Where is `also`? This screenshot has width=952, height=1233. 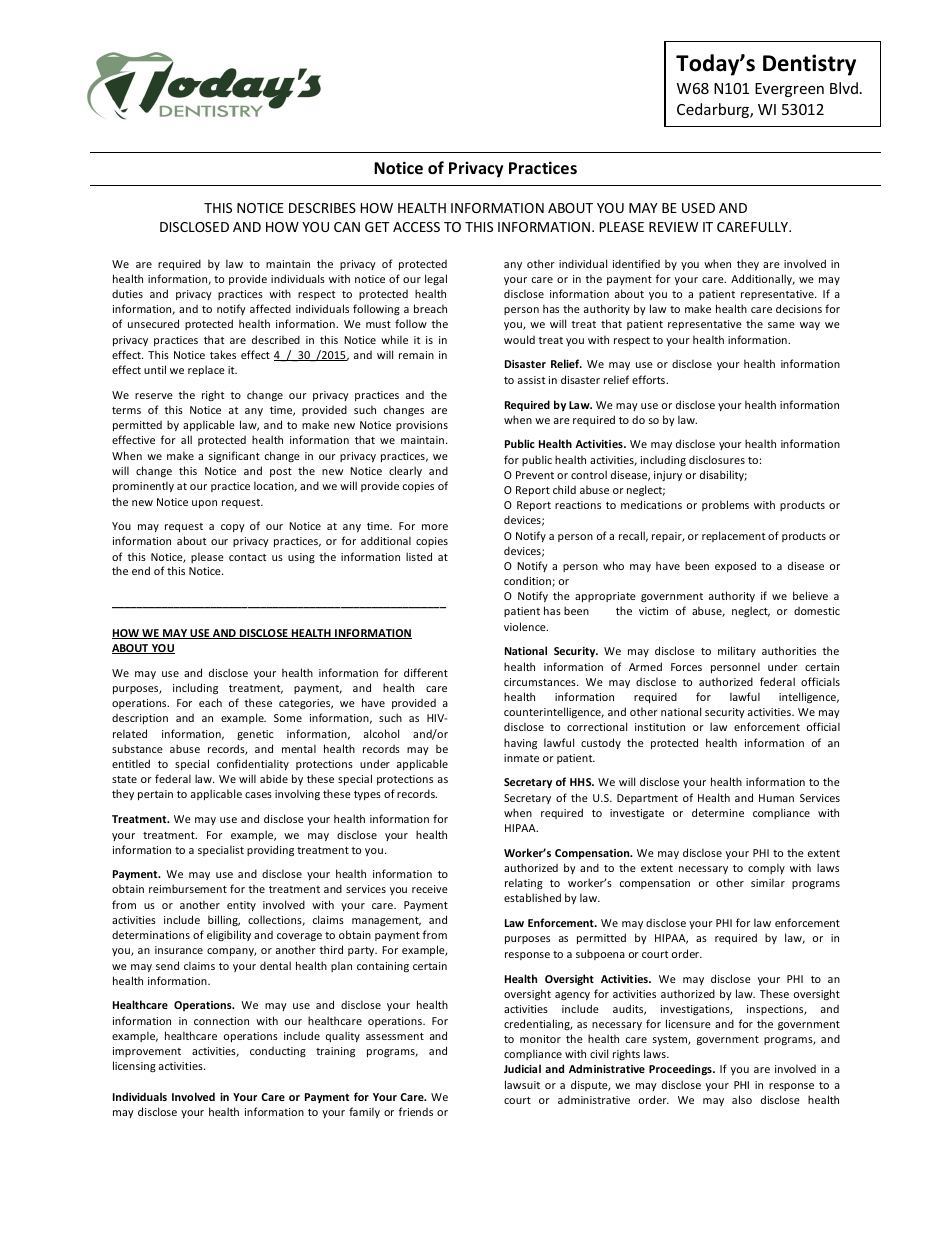 also is located at coordinates (742, 1099).
